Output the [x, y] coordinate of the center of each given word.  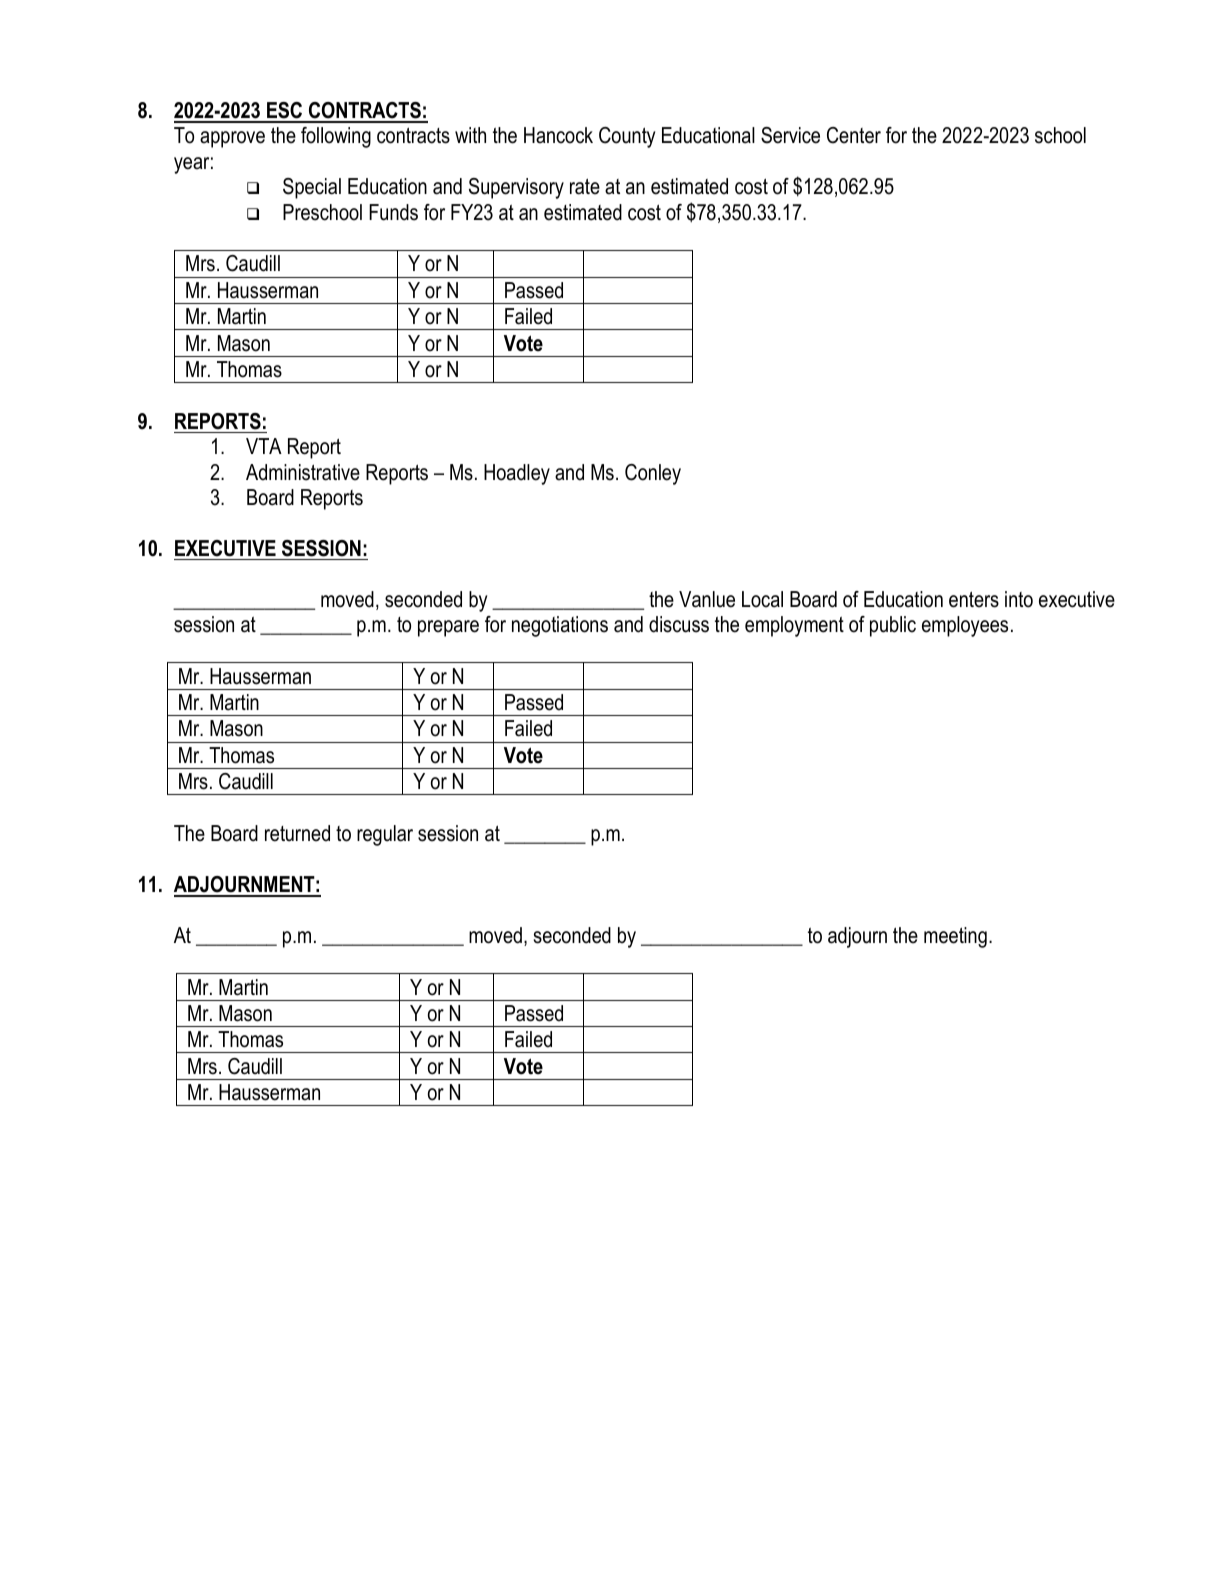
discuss [679, 624]
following [336, 137]
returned [297, 833]
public [893, 626]
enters [974, 599]
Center [854, 135]
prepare [448, 628]
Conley [653, 474]
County [627, 137]
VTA [264, 446]
